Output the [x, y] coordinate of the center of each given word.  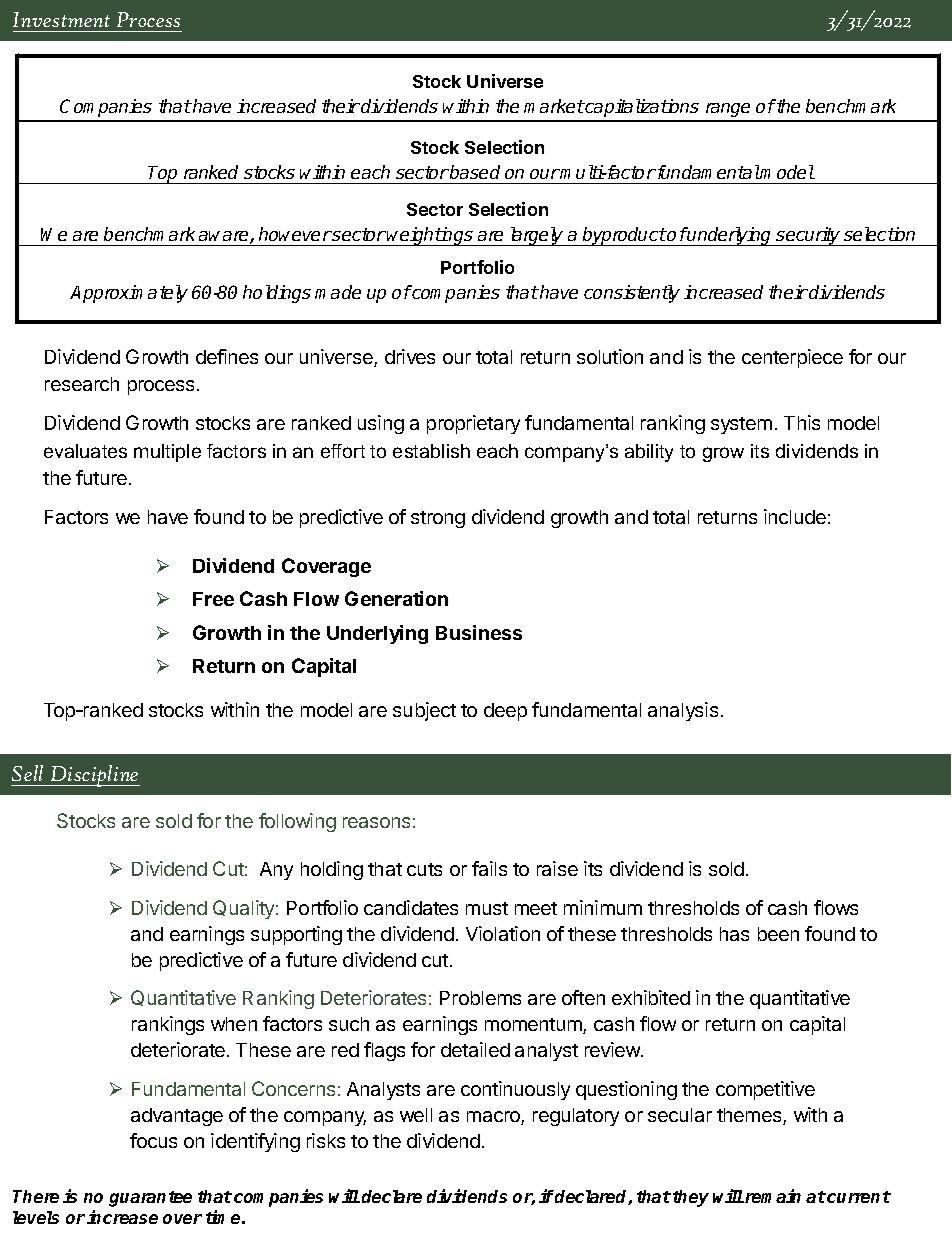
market [554, 106]
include [795, 516]
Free [213, 599]
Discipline [94, 776]
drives [410, 356]
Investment [61, 19]
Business [479, 632]
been [778, 934]
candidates [411, 907]
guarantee [150, 1199]
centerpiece [792, 358]
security [809, 236]
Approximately [129, 294]
